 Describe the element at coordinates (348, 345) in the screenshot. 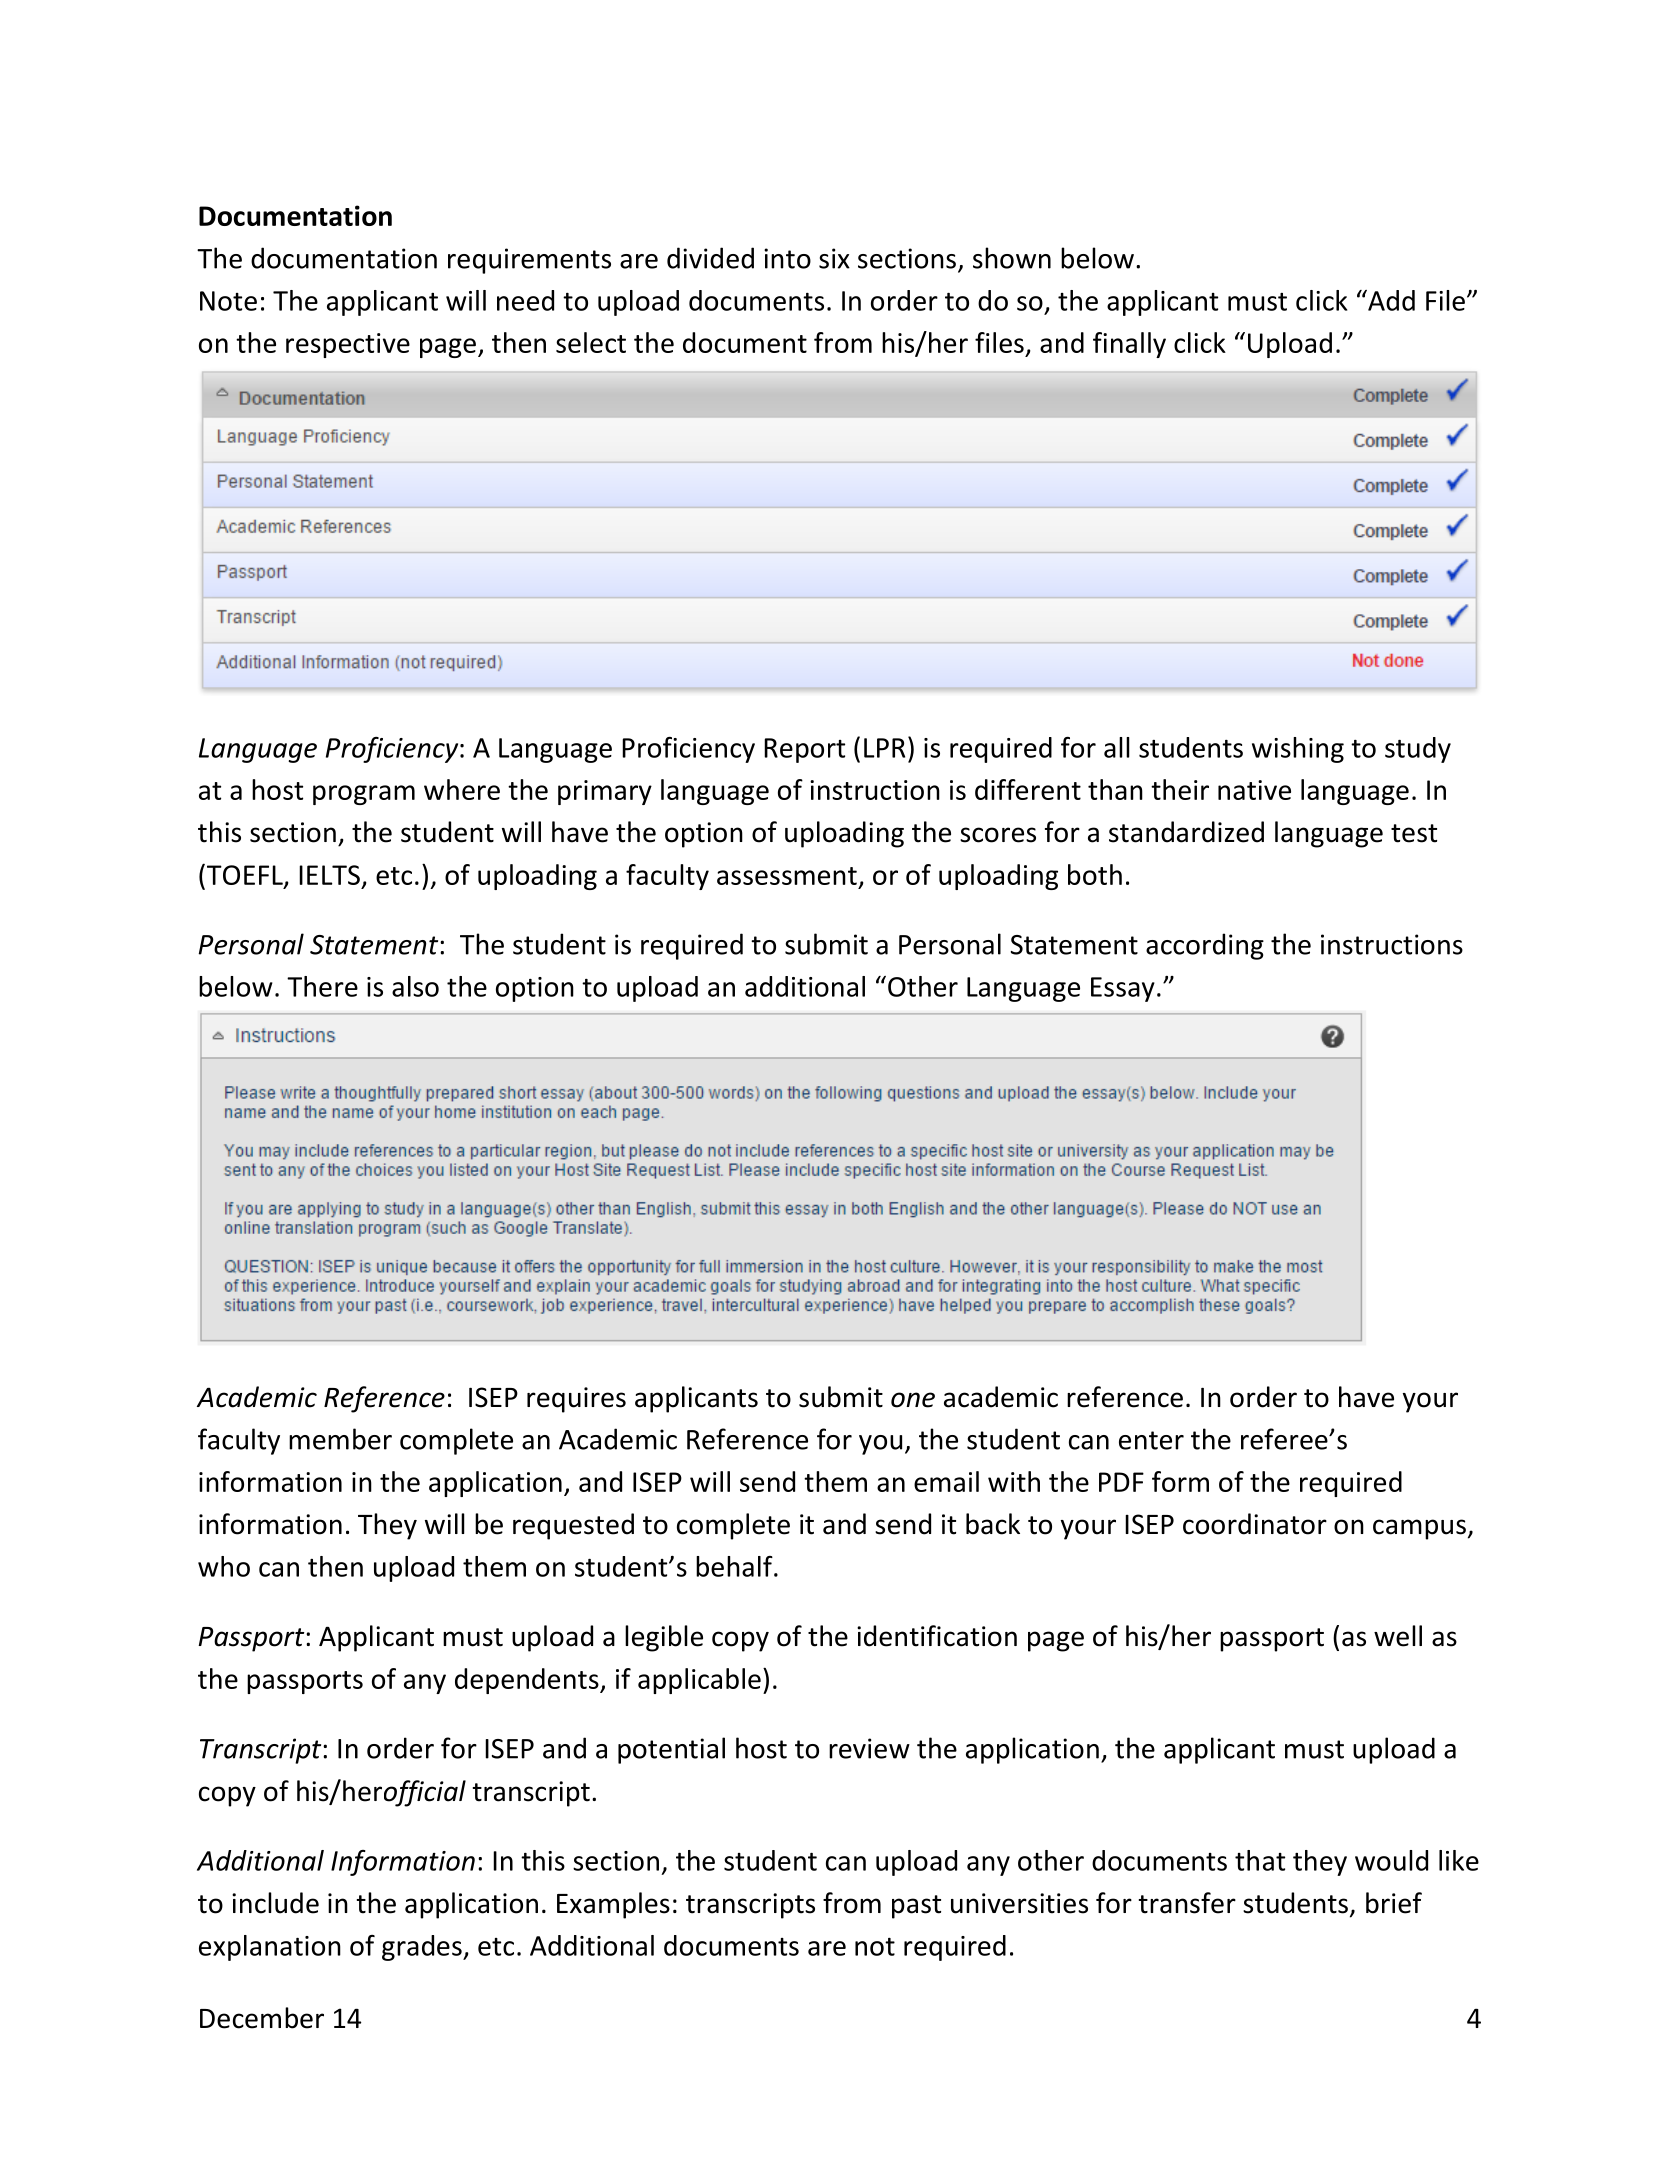

I see `respective` at that location.
